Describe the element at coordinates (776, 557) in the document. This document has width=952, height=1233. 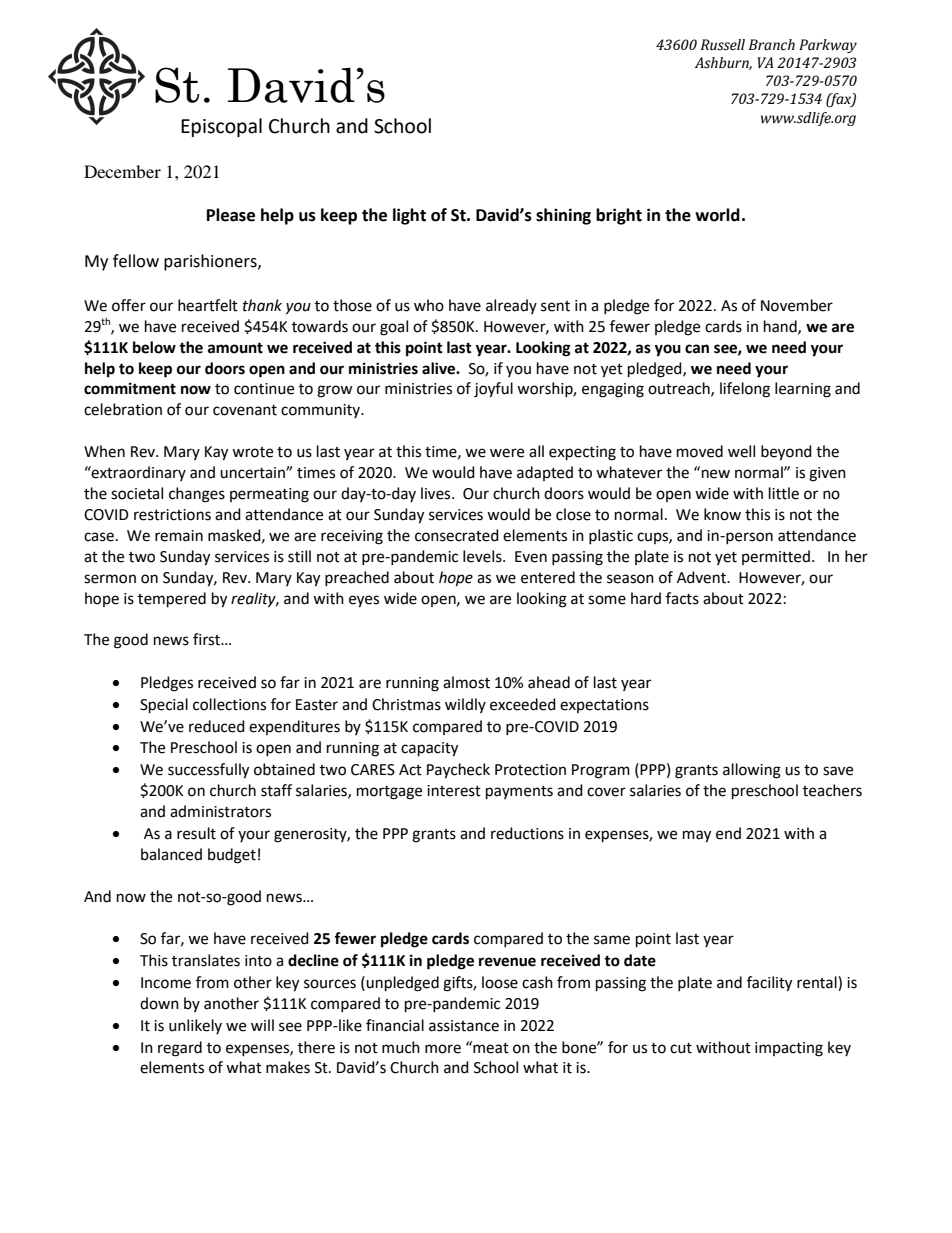
I see `permitted` at that location.
